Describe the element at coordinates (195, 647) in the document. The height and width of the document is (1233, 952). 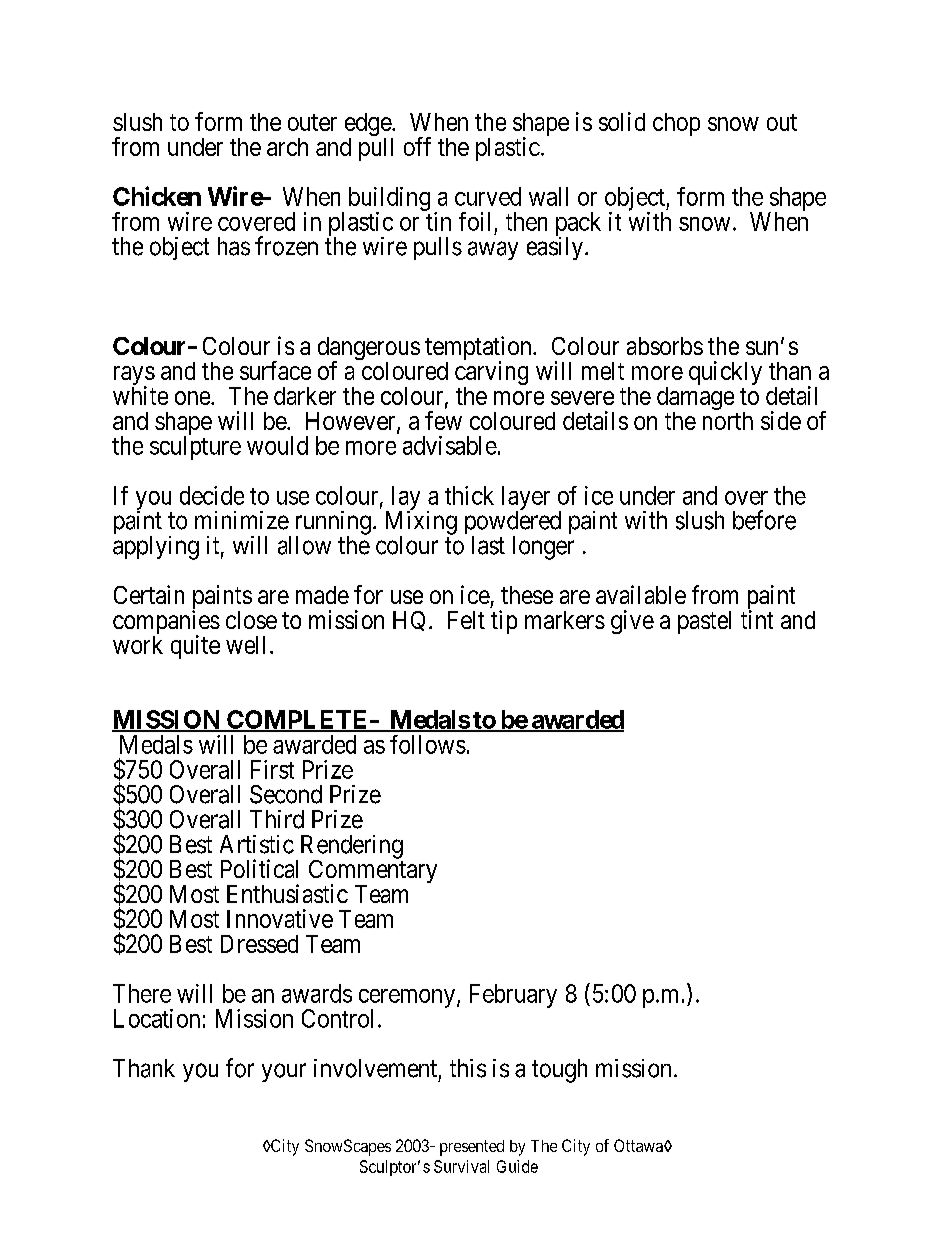
I see `quite` at that location.
